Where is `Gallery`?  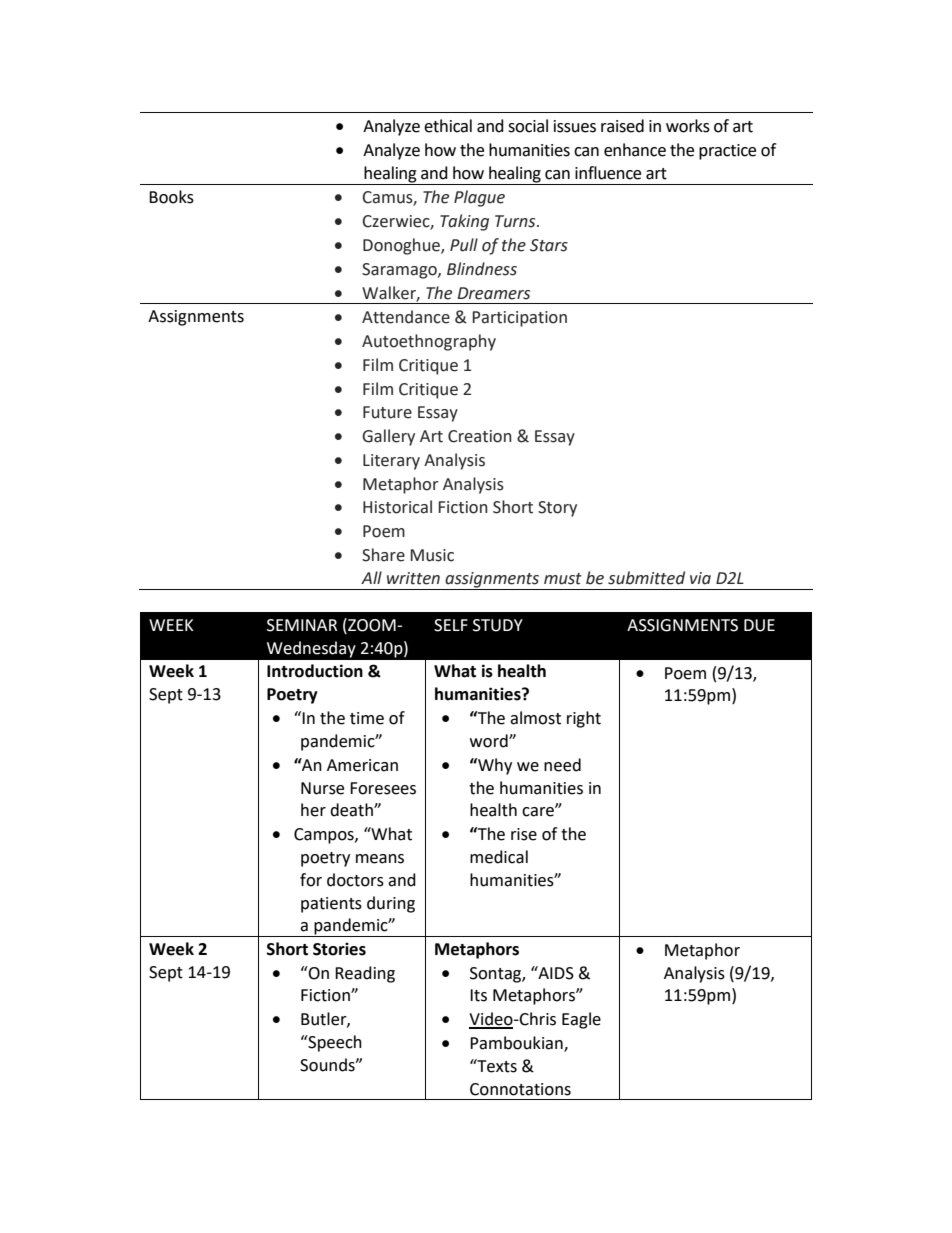 Gallery is located at coordinates (388, 437).
